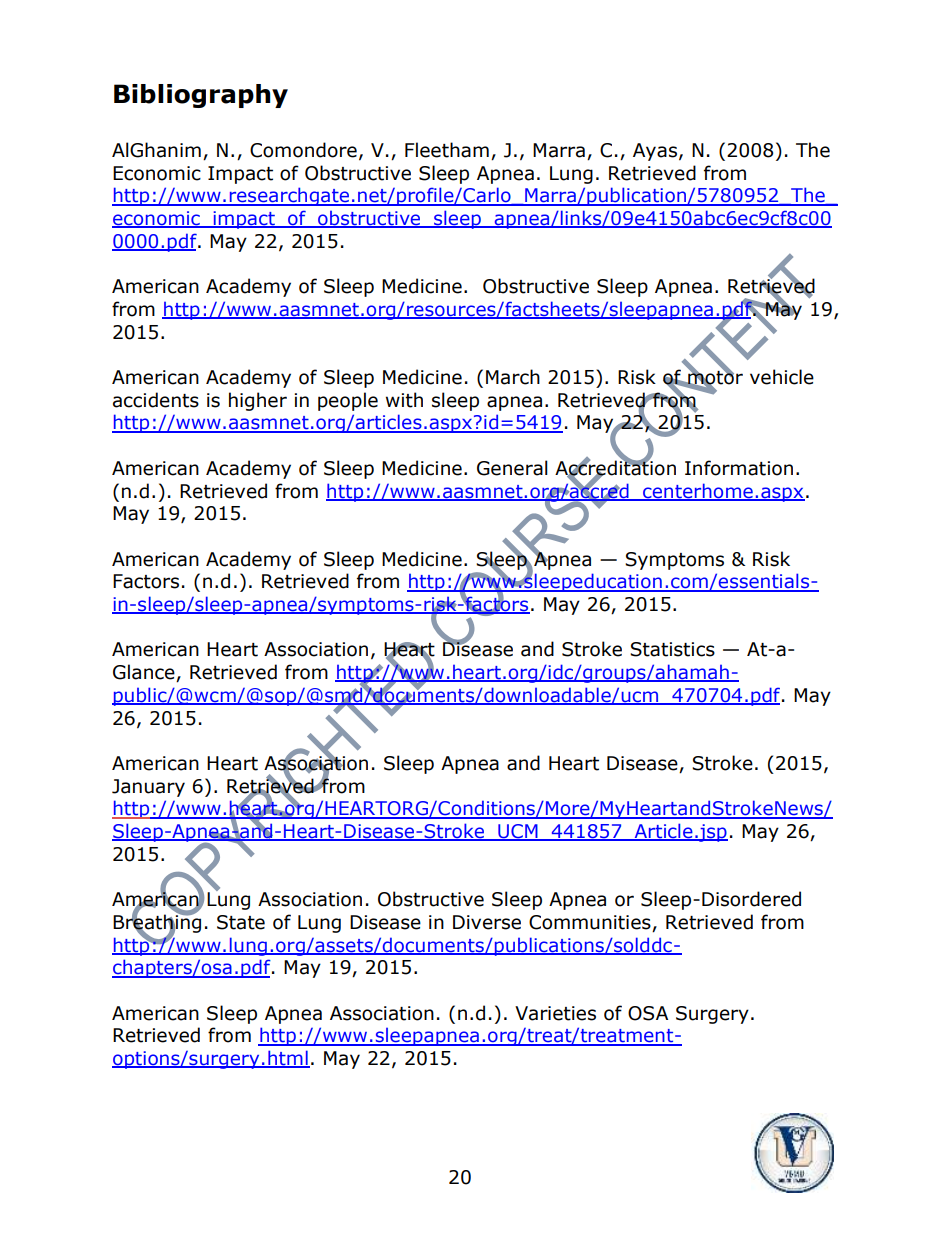 The image size is (952, 1233). Describe the element at coordinates (512, 468) in the screenshot. I see `General` at that location.
